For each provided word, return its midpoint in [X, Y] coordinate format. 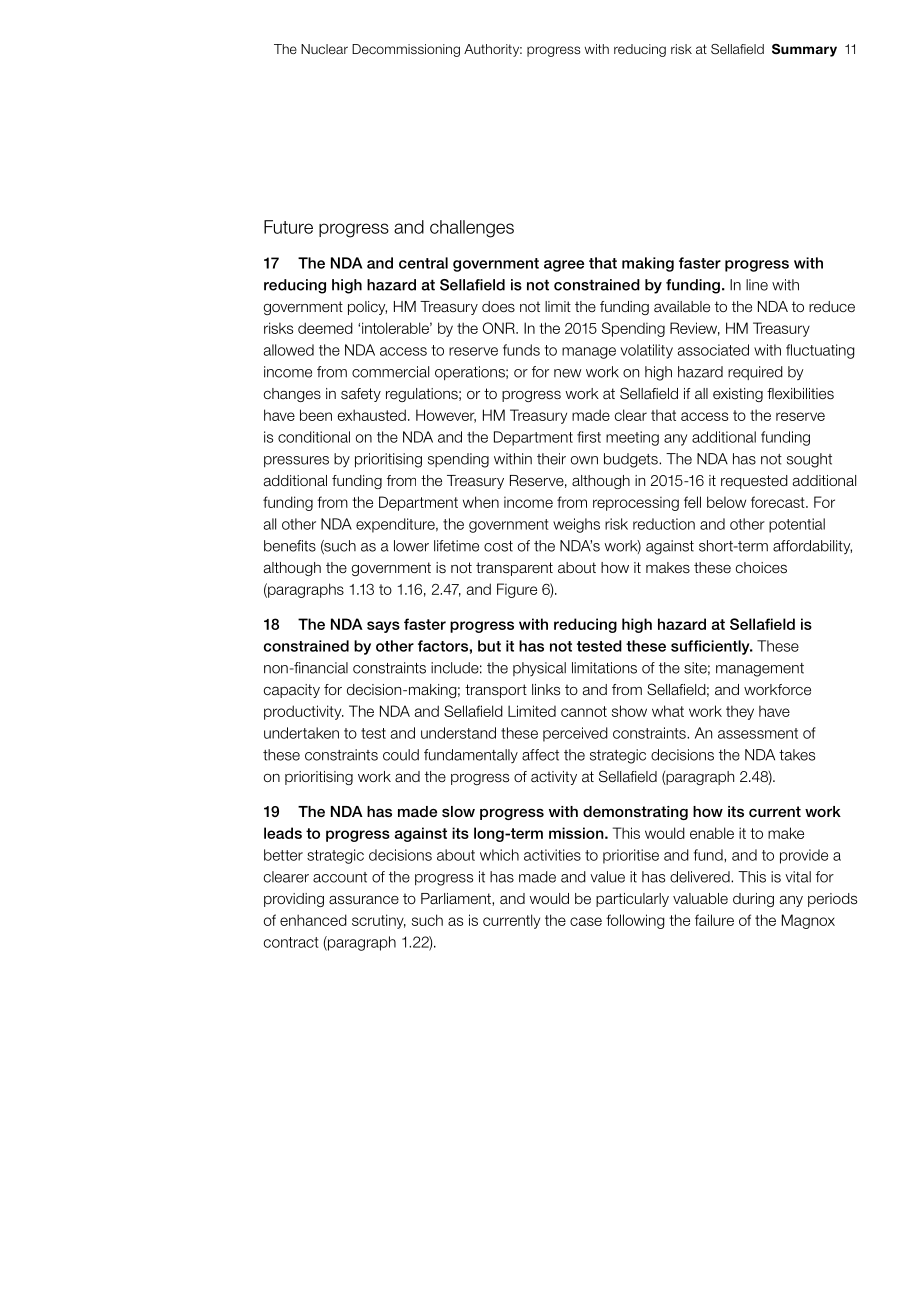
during [753, 900]
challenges [472, 229]
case [586, 921]
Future [288, 227]
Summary [804, 50]
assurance [364, 900]
